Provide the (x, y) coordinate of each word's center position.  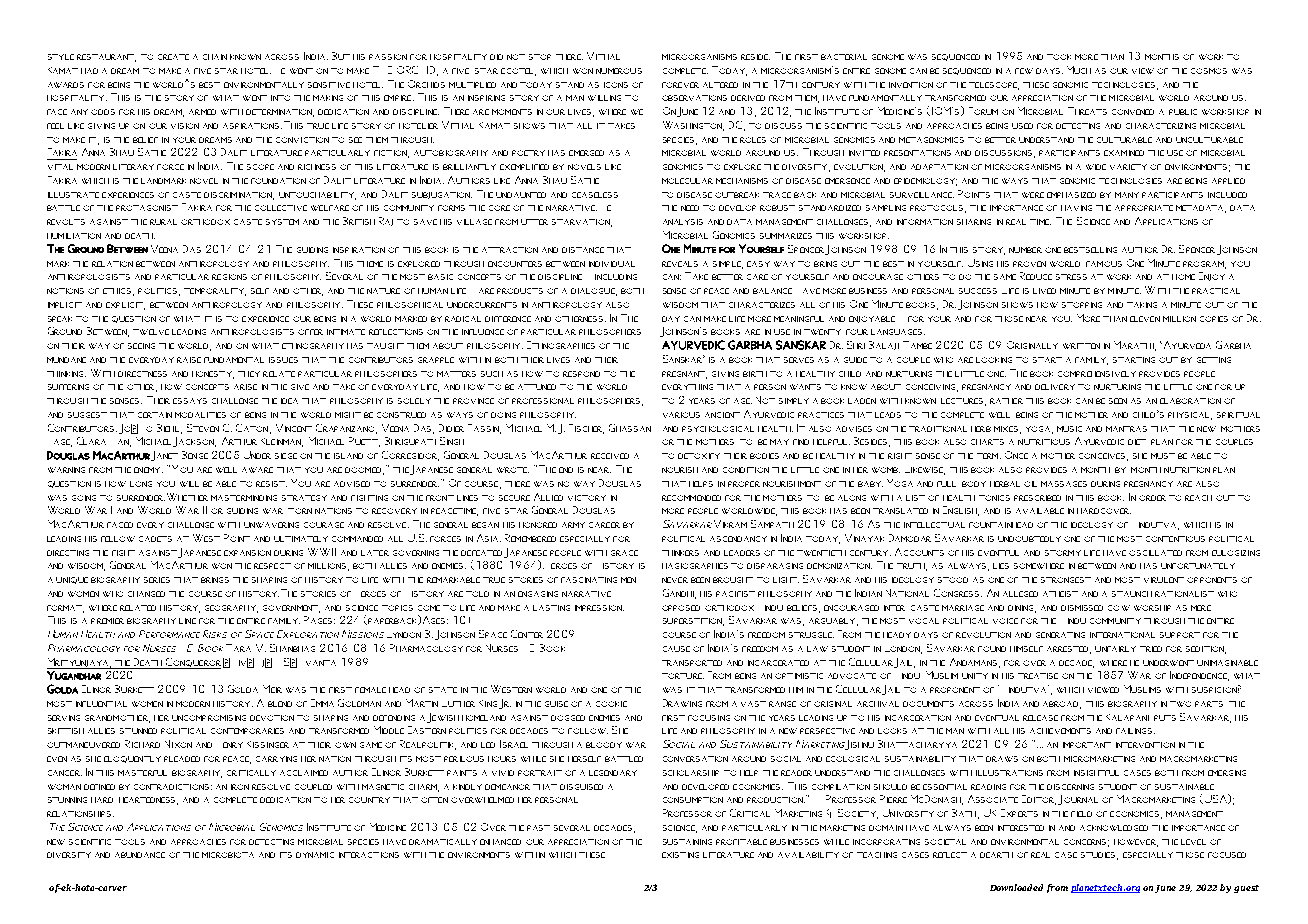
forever (680, 85)
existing (680, 855)
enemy (148, 470)
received (610, 456)
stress (1071, 277)
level (1193, 842)
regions (229, 277)
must (1163, 456)
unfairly (1115, 649)
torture (683, 676)
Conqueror (192, 663)
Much (1079, 70)
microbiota (228, 855)
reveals (680, 264)
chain (215, 57)
